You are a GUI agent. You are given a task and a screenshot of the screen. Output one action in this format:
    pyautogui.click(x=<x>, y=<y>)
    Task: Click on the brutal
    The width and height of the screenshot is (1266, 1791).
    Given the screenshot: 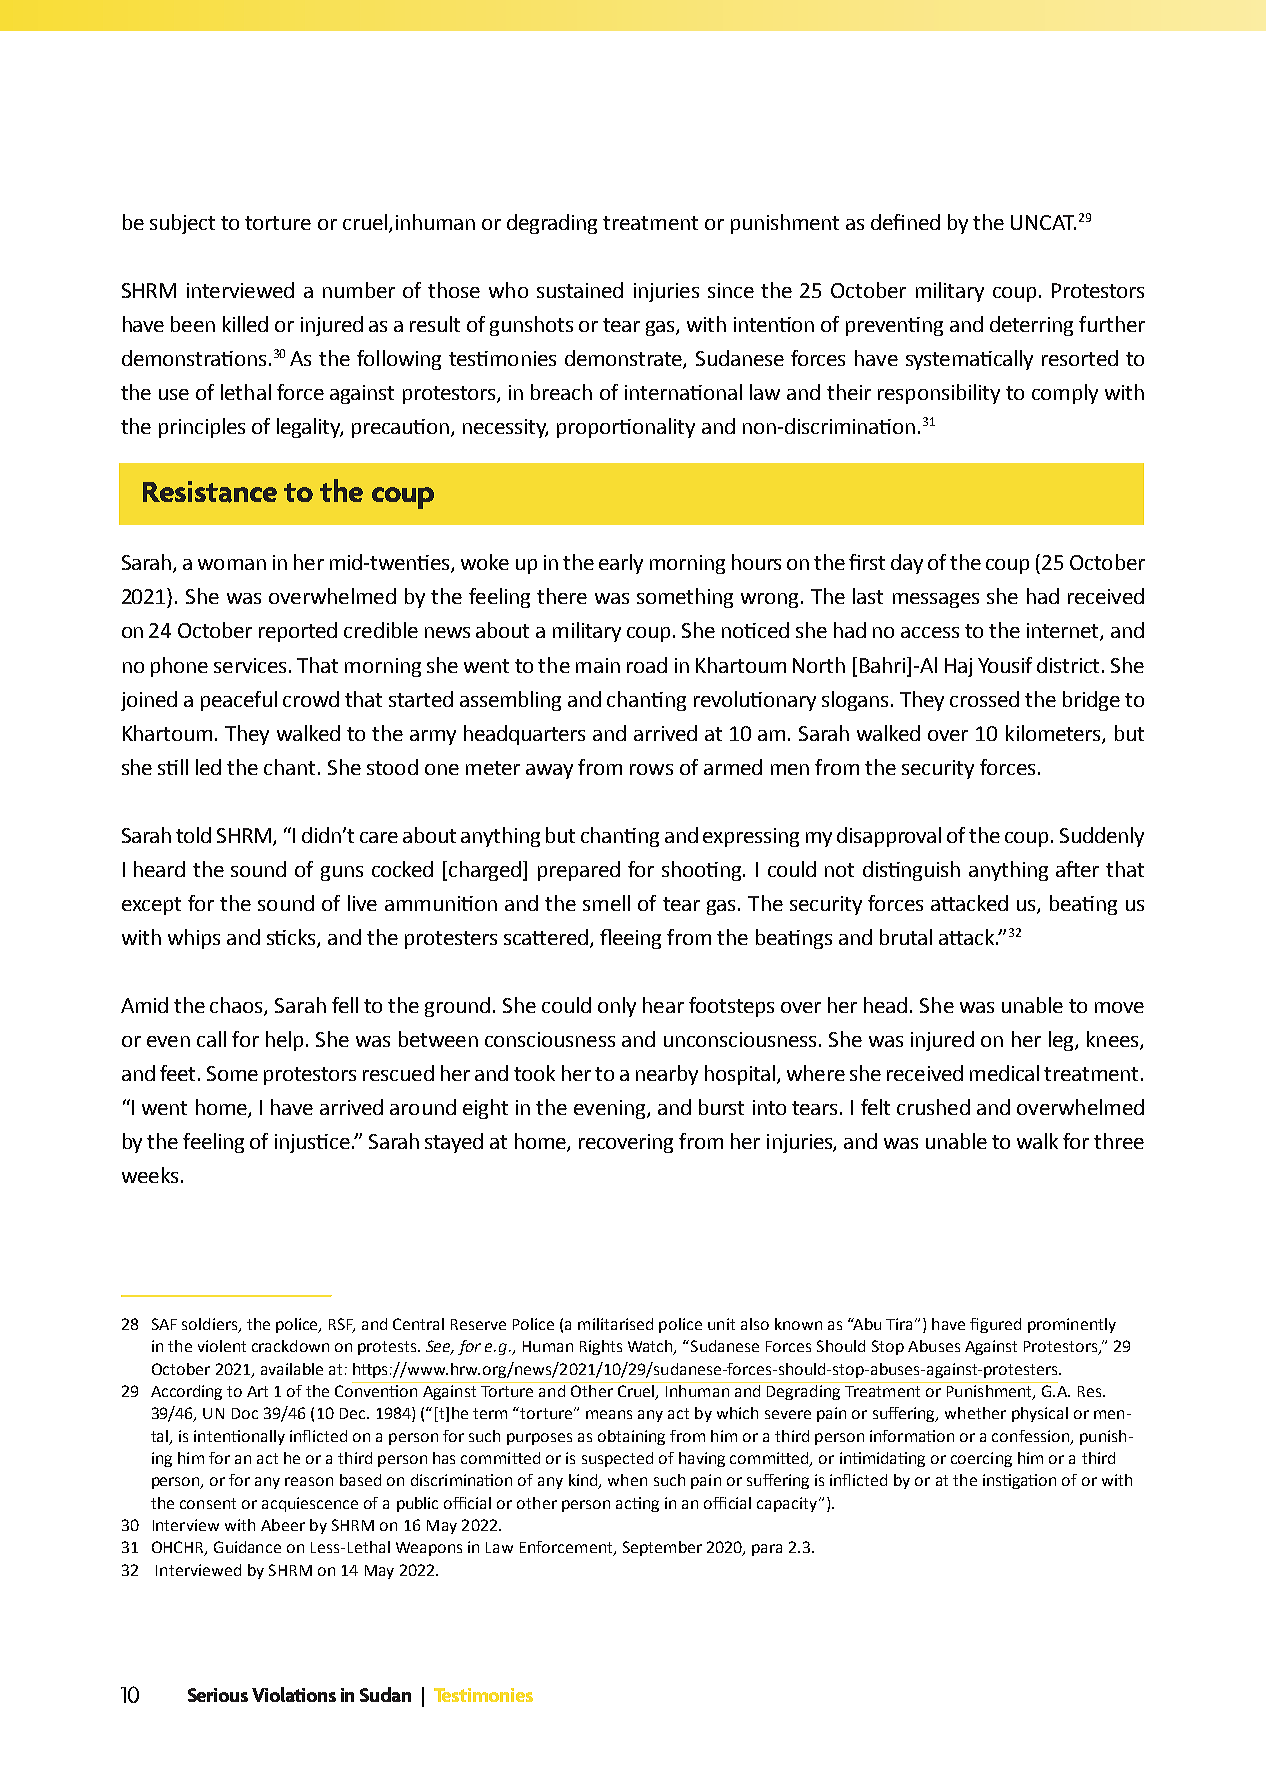 What is the action you would take?
    pyautogui.click(x=906, y=937)
